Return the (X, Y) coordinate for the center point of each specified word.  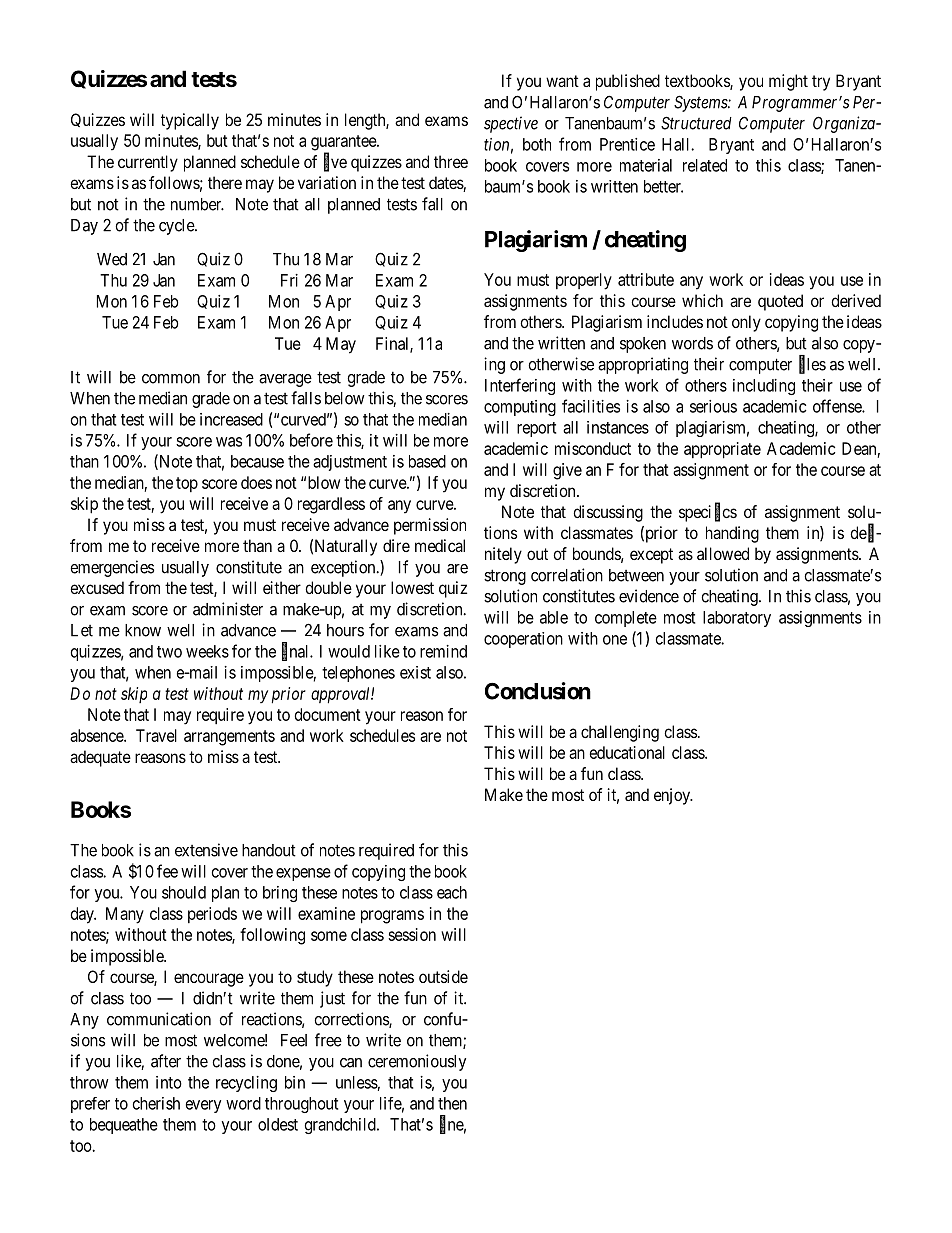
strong (505, 577)
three (451, 161)
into (169, 1082)
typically (190, 121)
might (788, 82)
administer (228, 609)
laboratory (737, 619)
